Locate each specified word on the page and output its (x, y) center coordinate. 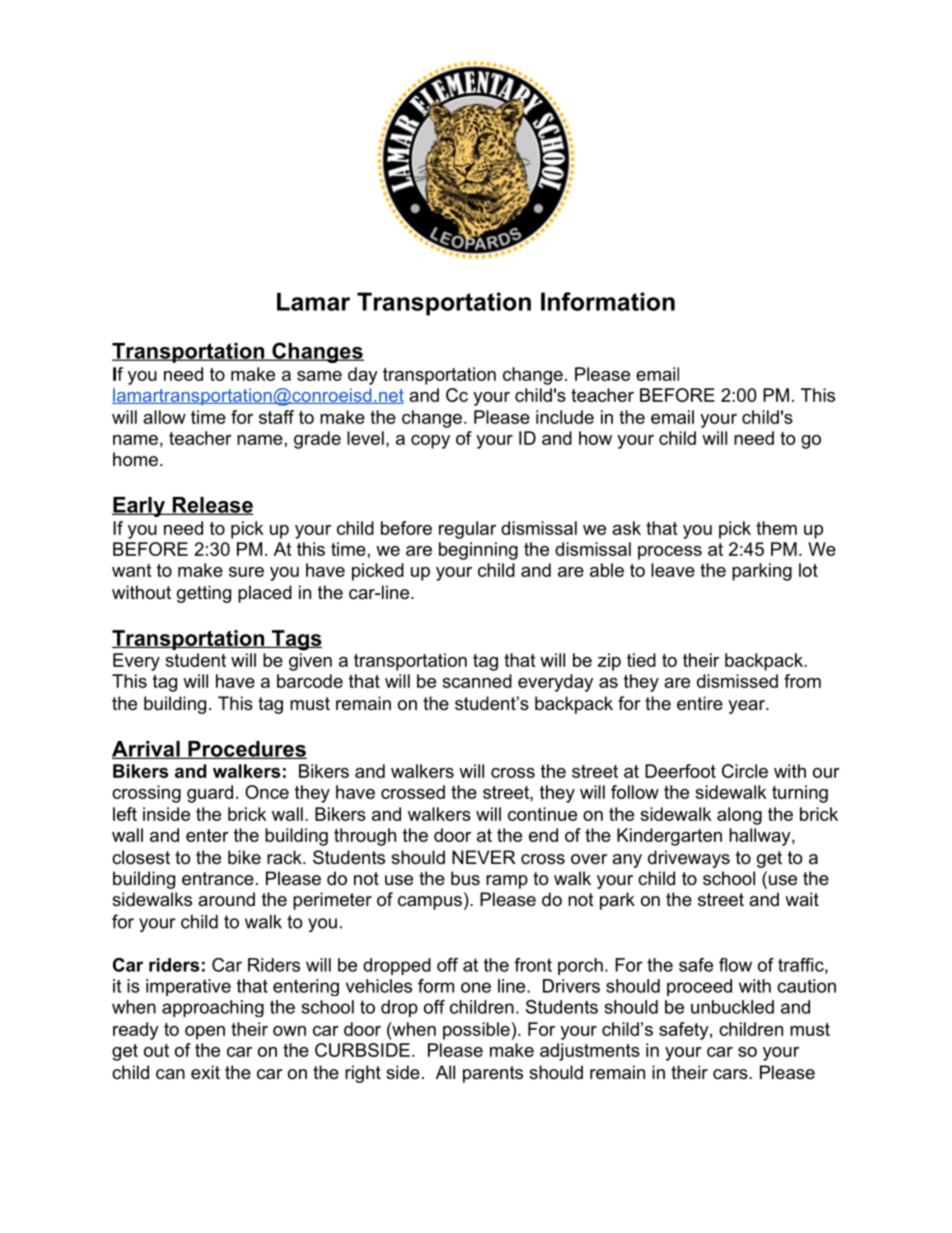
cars (730, 1074)
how (595, 438)
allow (164, 417)
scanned (477, 681)
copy (430, 442)
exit (205, 1072)
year (747, 707)
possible (476, 1031)
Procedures (246, 750)
